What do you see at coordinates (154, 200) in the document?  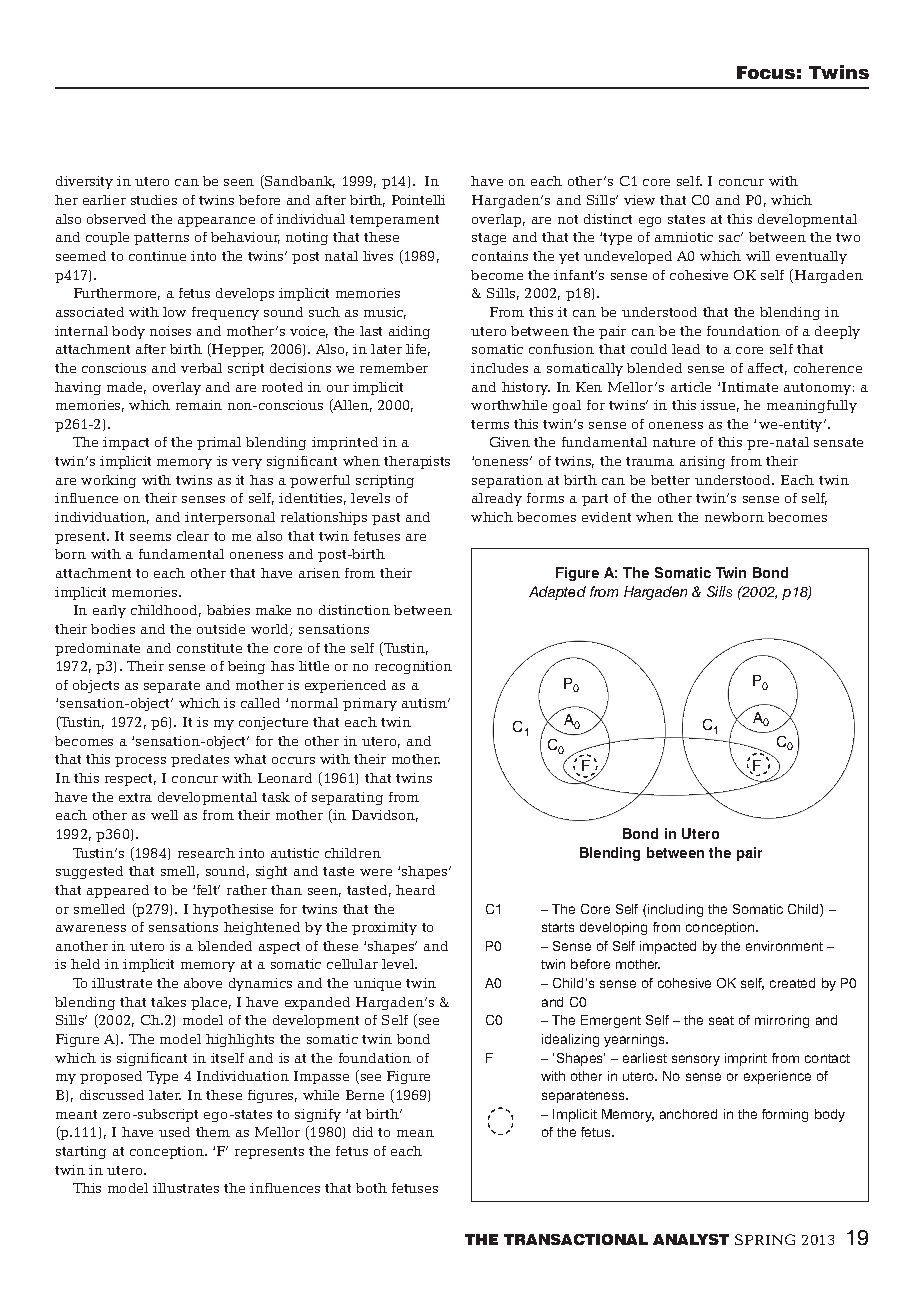 I see `studies` at bounding box center [154, 200].
